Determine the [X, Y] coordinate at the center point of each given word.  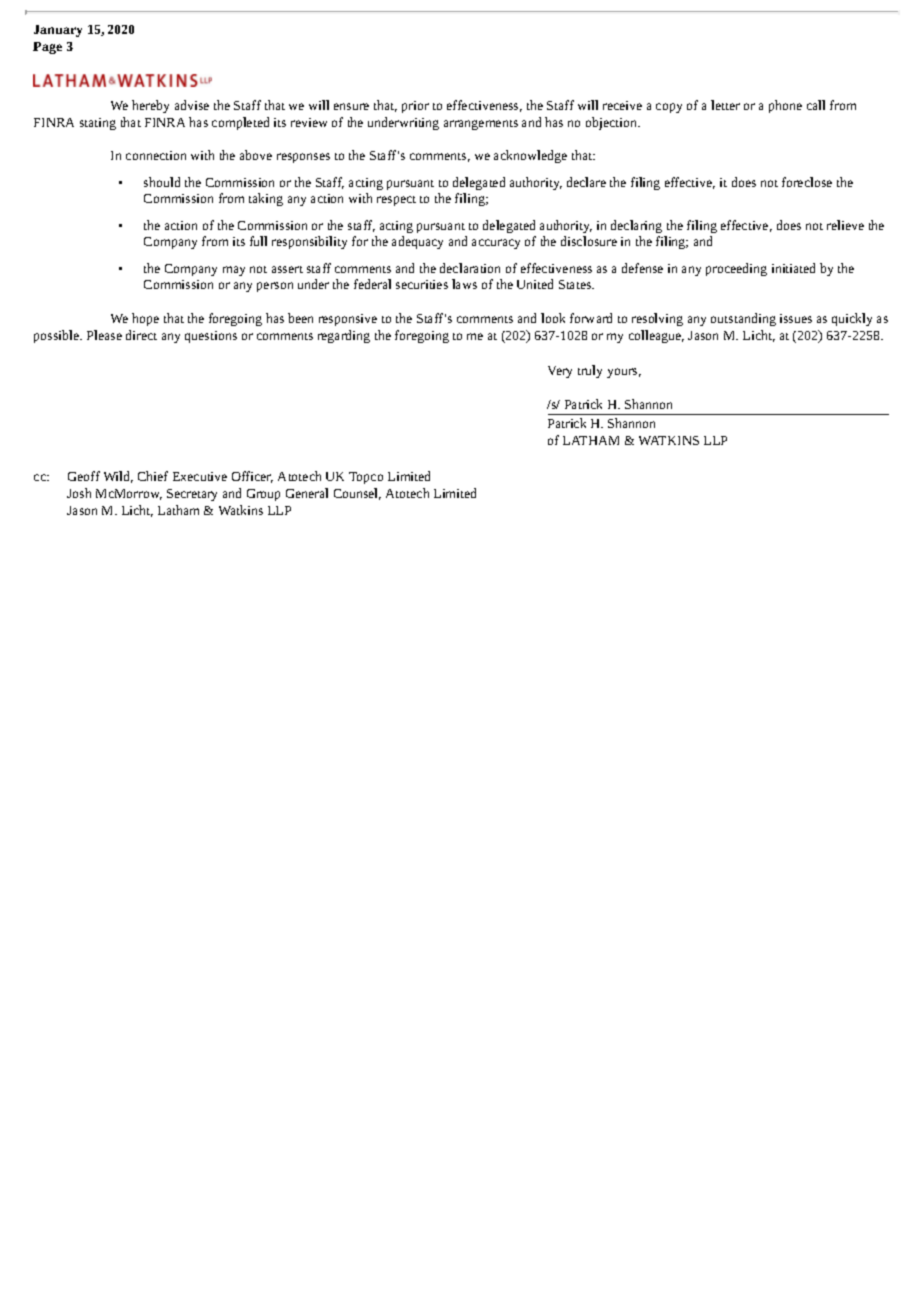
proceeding [736, 269]
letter [725, 105]
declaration [470, 268]
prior [415, 107]
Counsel [357, 494]
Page [47, 48]
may [234, 271]
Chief [153, 476]
